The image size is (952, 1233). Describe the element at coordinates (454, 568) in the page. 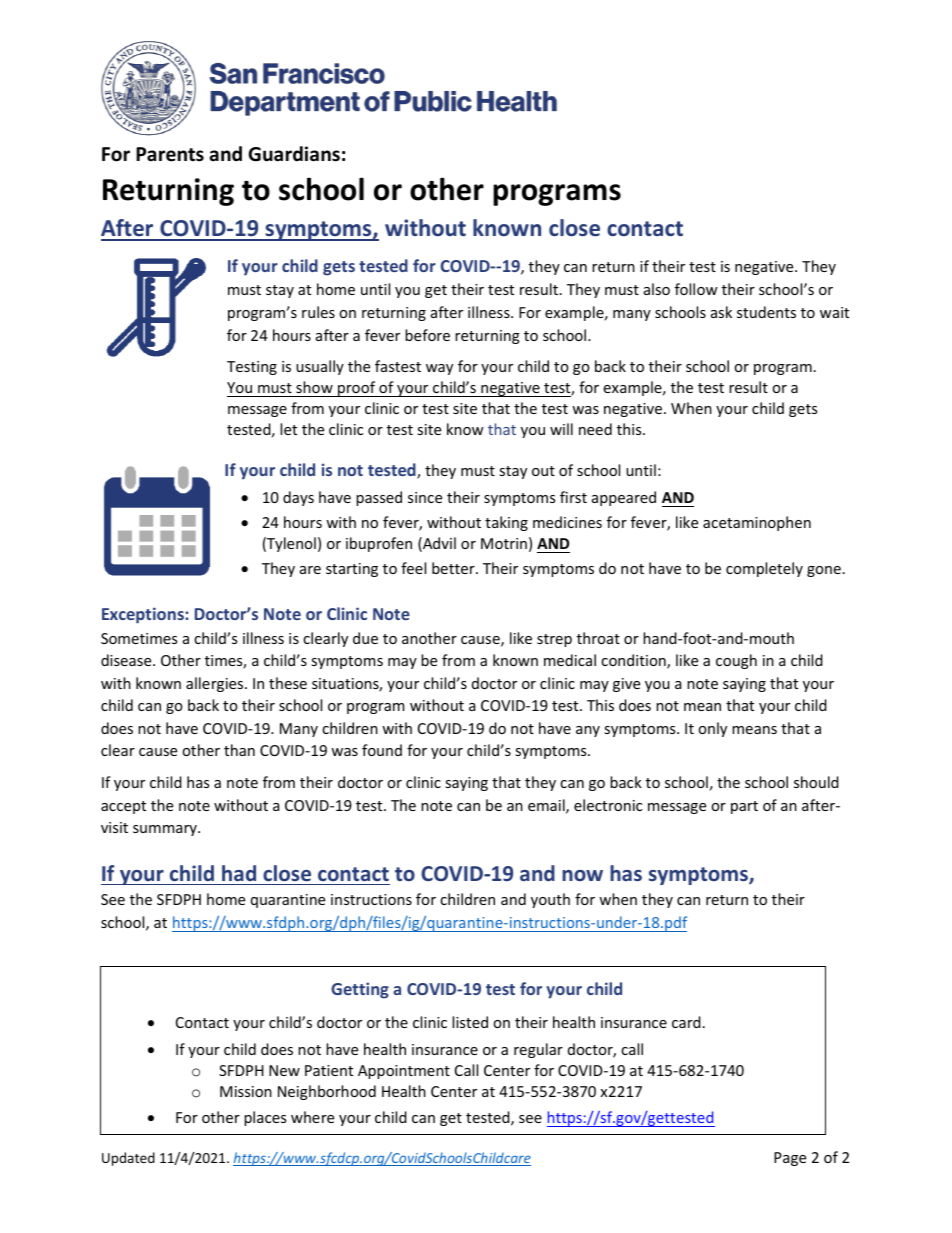

I see `better` at that location.
